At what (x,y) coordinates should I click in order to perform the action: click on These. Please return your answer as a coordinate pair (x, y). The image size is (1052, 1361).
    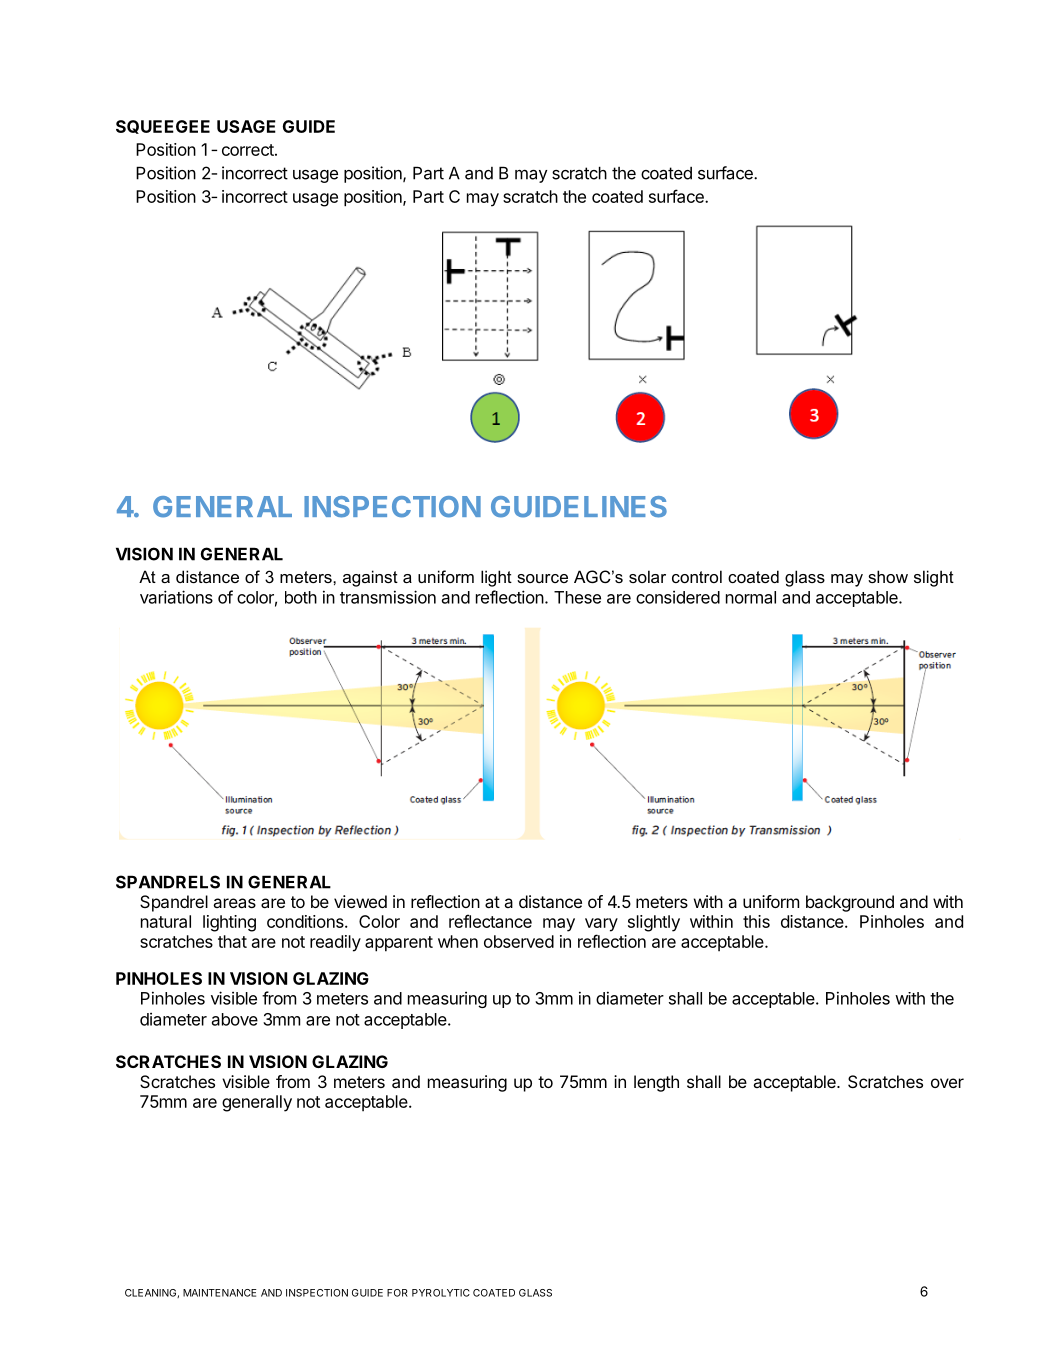
    Looking at the image, I should click on (577, 597).
